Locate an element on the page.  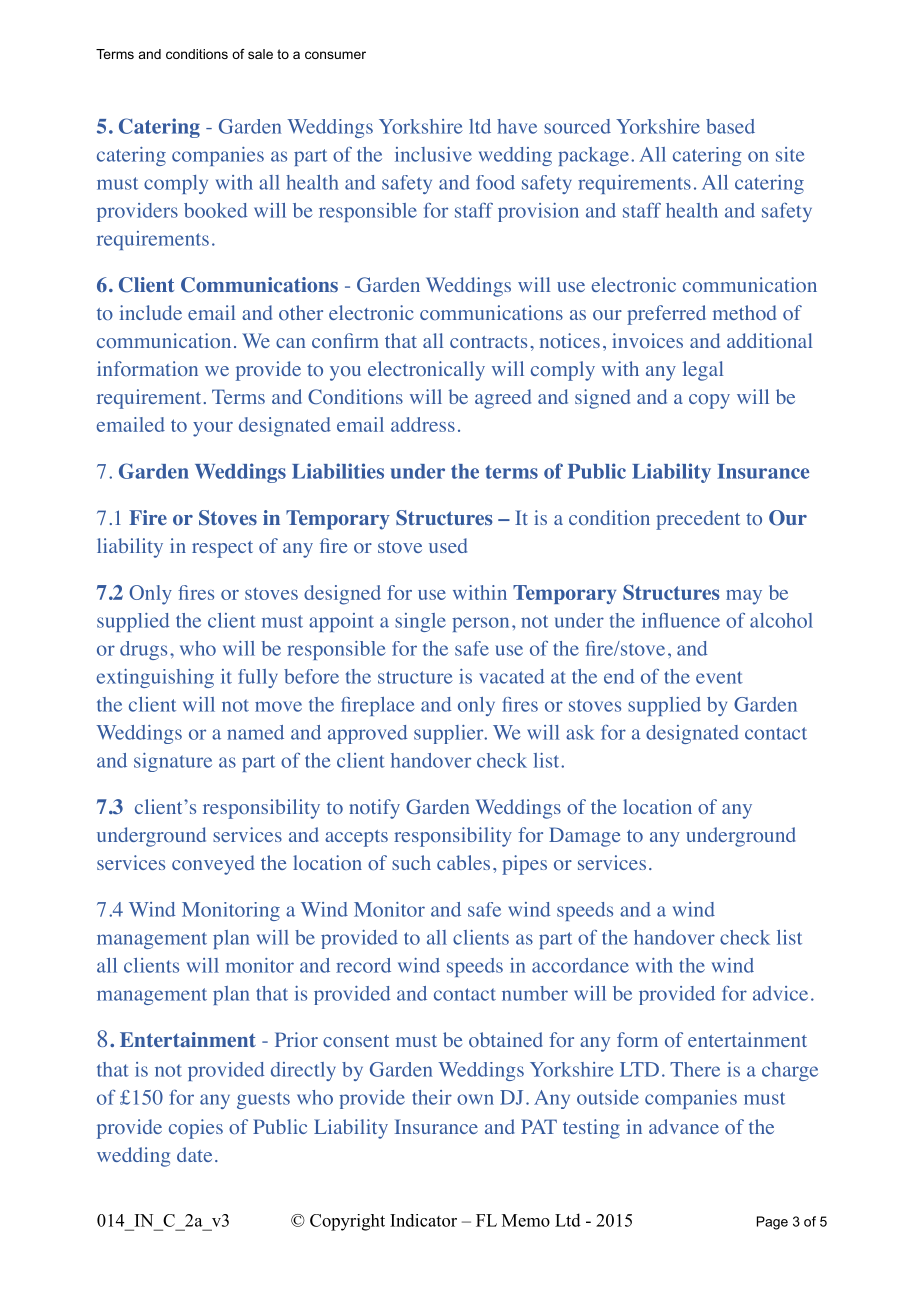
legal is located at coordinates (703, 371).
